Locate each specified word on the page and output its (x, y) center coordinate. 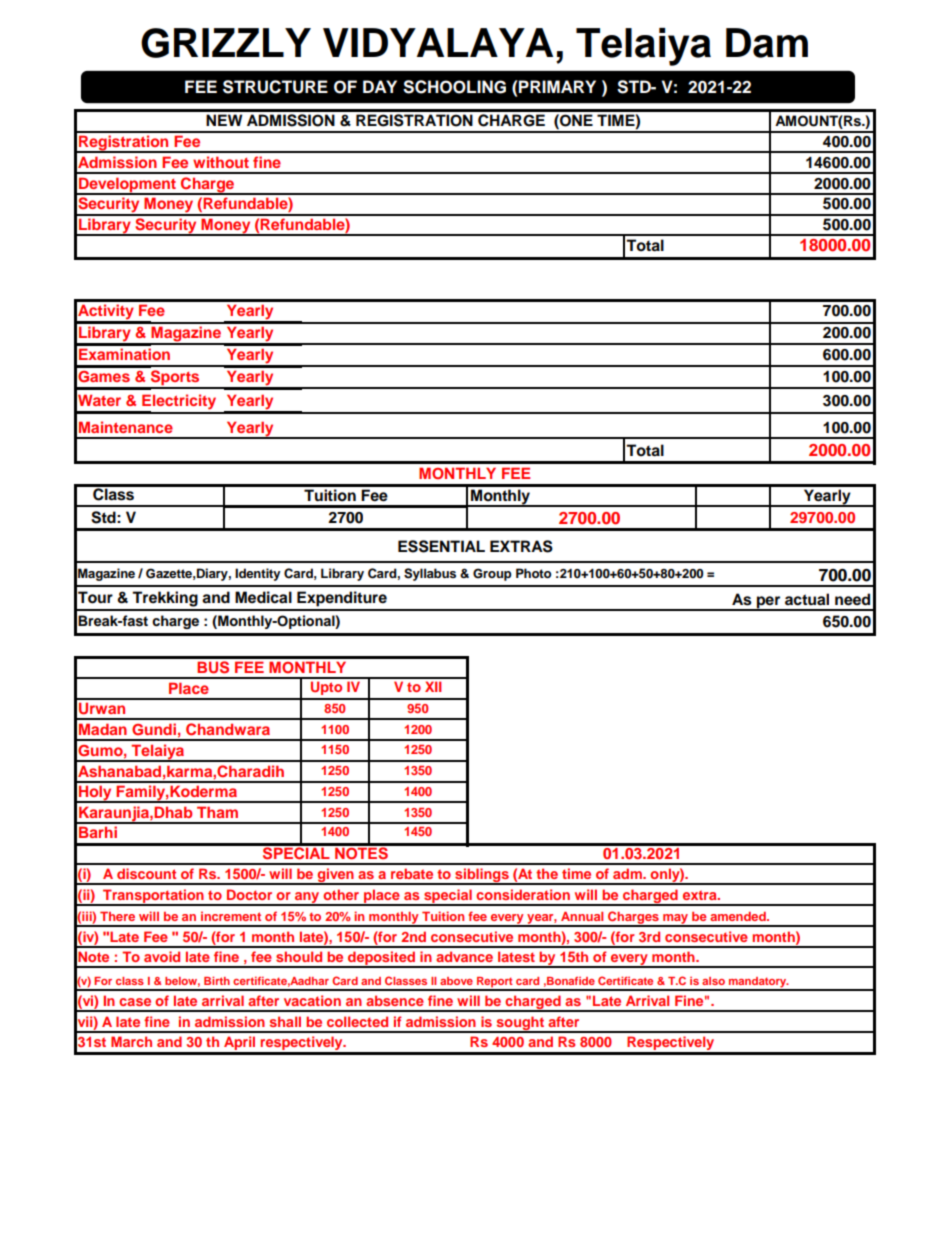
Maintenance (126, 427)
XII (433, 686)
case (135, 1002)
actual (807, 599)
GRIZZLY (226, 43)
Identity (258, 574)
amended (739, 916)
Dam (767, 43)
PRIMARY (556, 86)
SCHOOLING (454, 87)
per (769, 603)
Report (495, 983)
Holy (95, 794)
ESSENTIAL (441, 546)
